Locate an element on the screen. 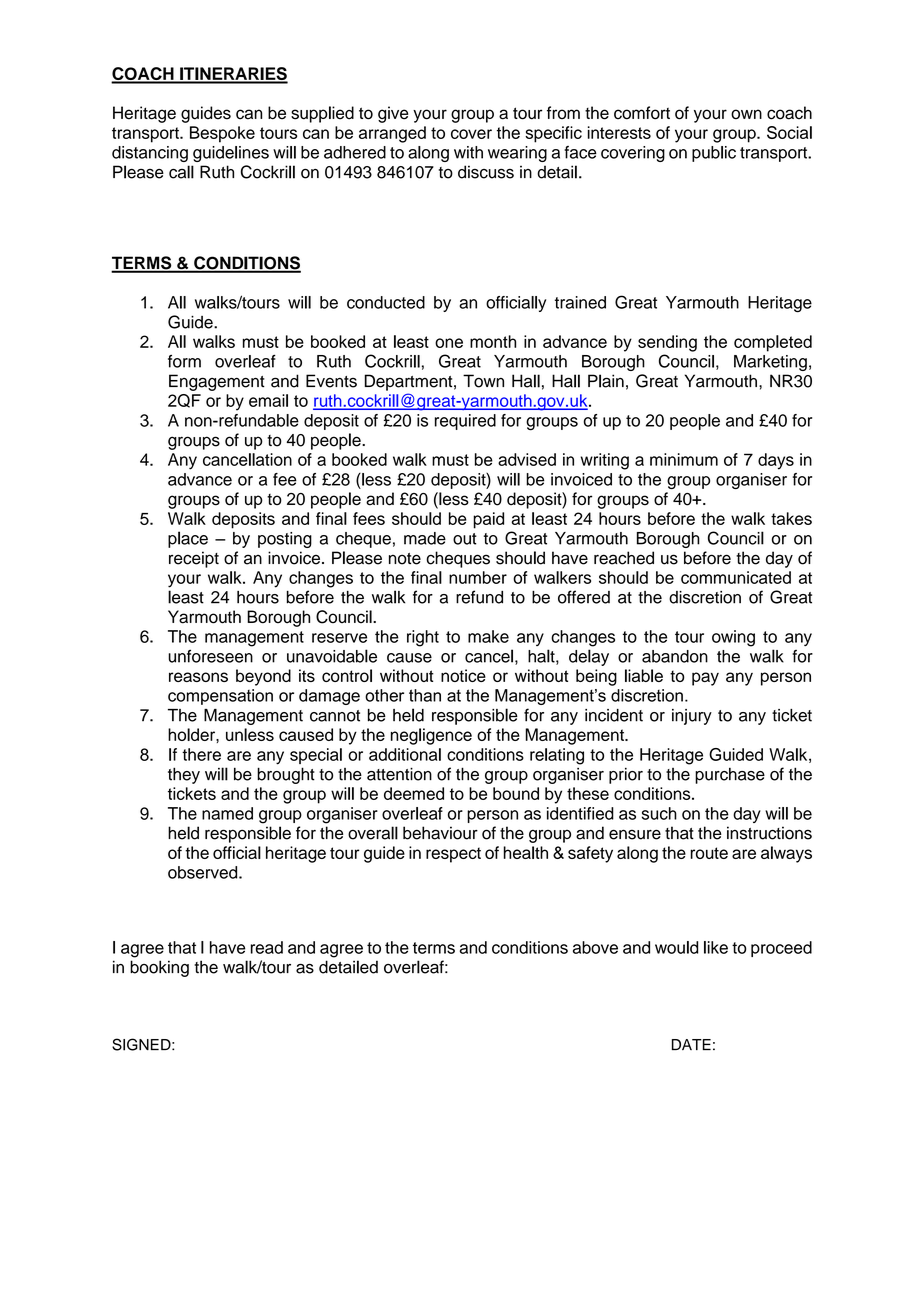  booking is located at coordinates (159, 968).
